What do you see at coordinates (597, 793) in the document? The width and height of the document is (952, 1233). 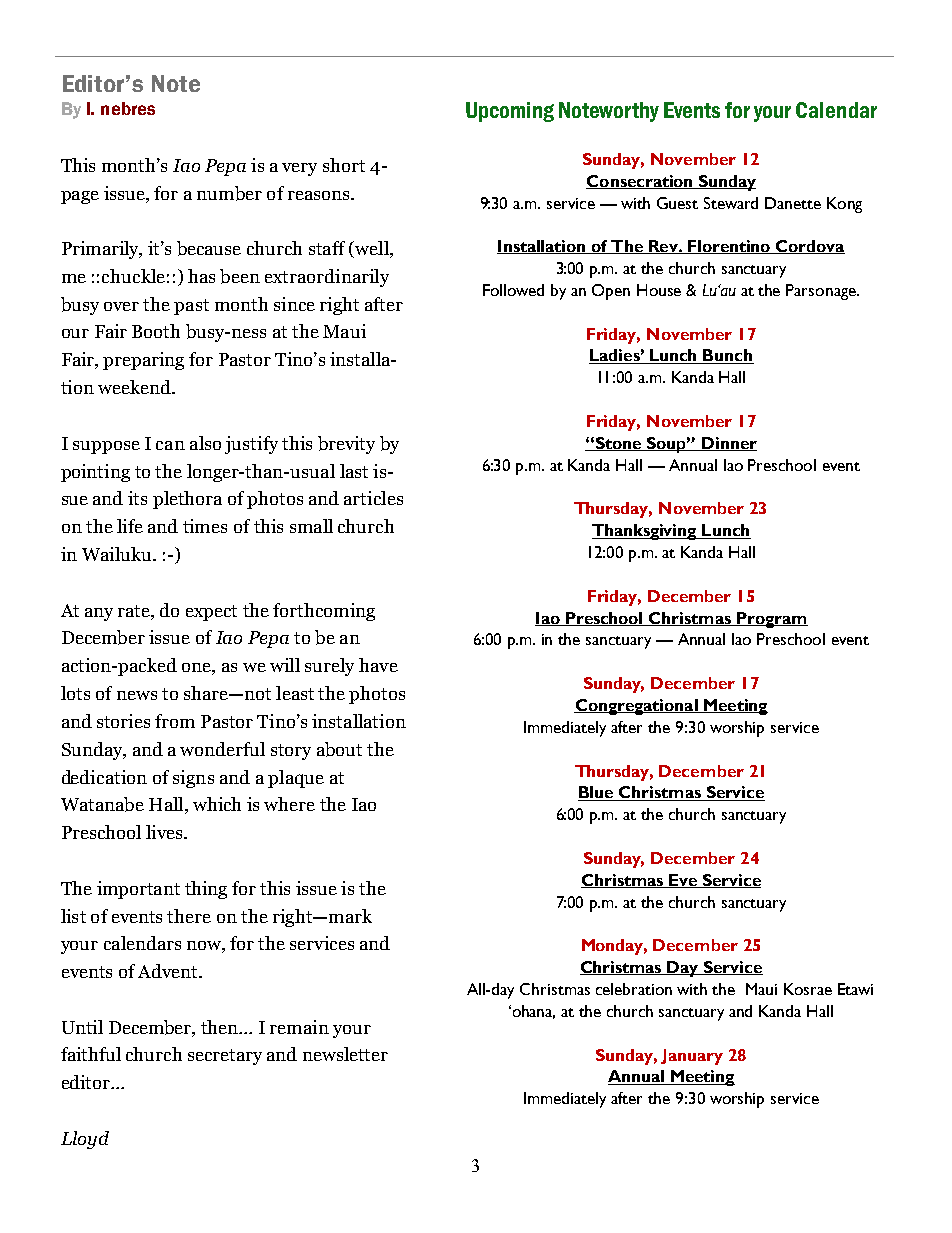 I see `Blue` at bounding box center [597, 793].
